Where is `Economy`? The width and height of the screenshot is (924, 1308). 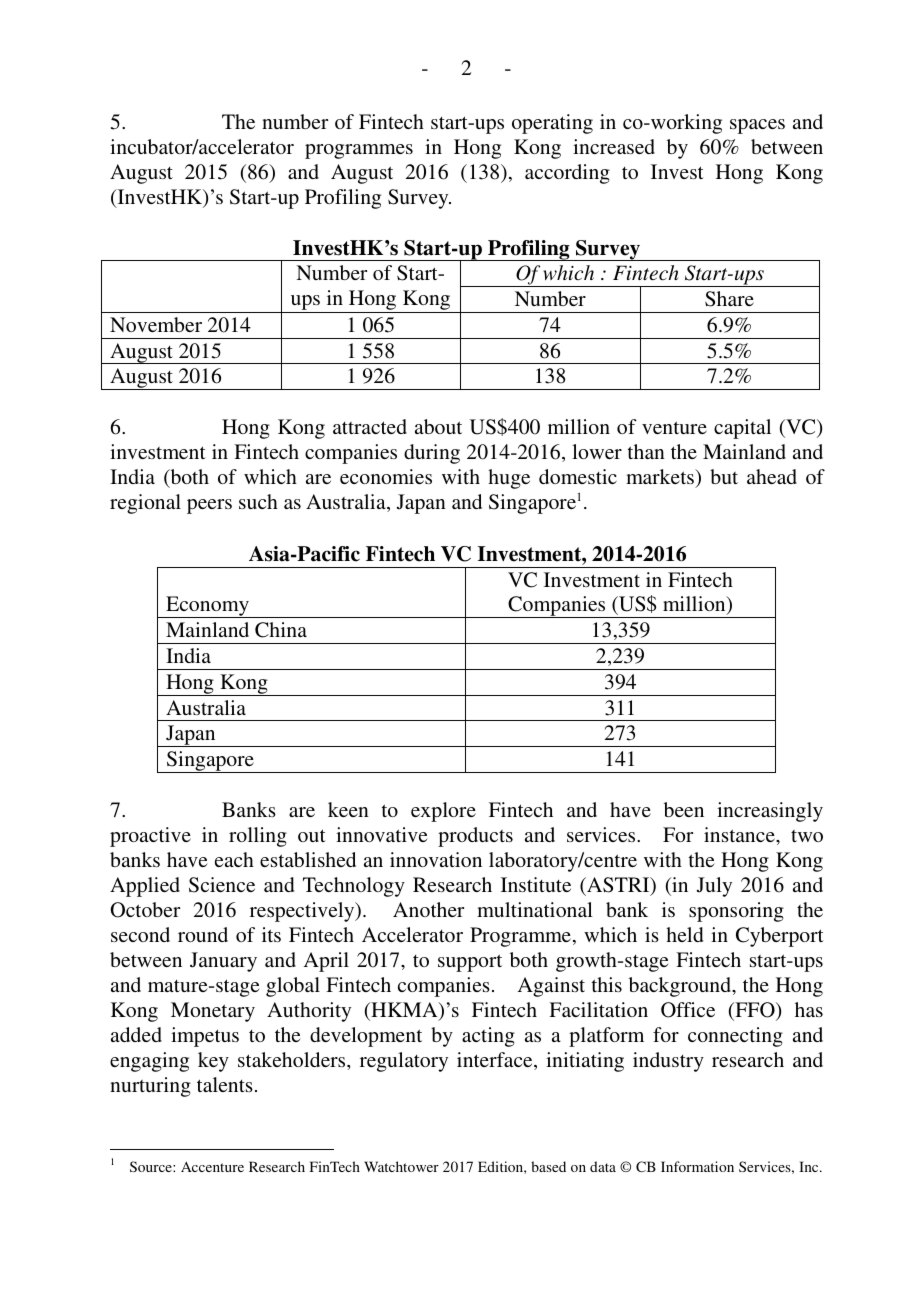
Economy is located at coordinates (207, 607).
